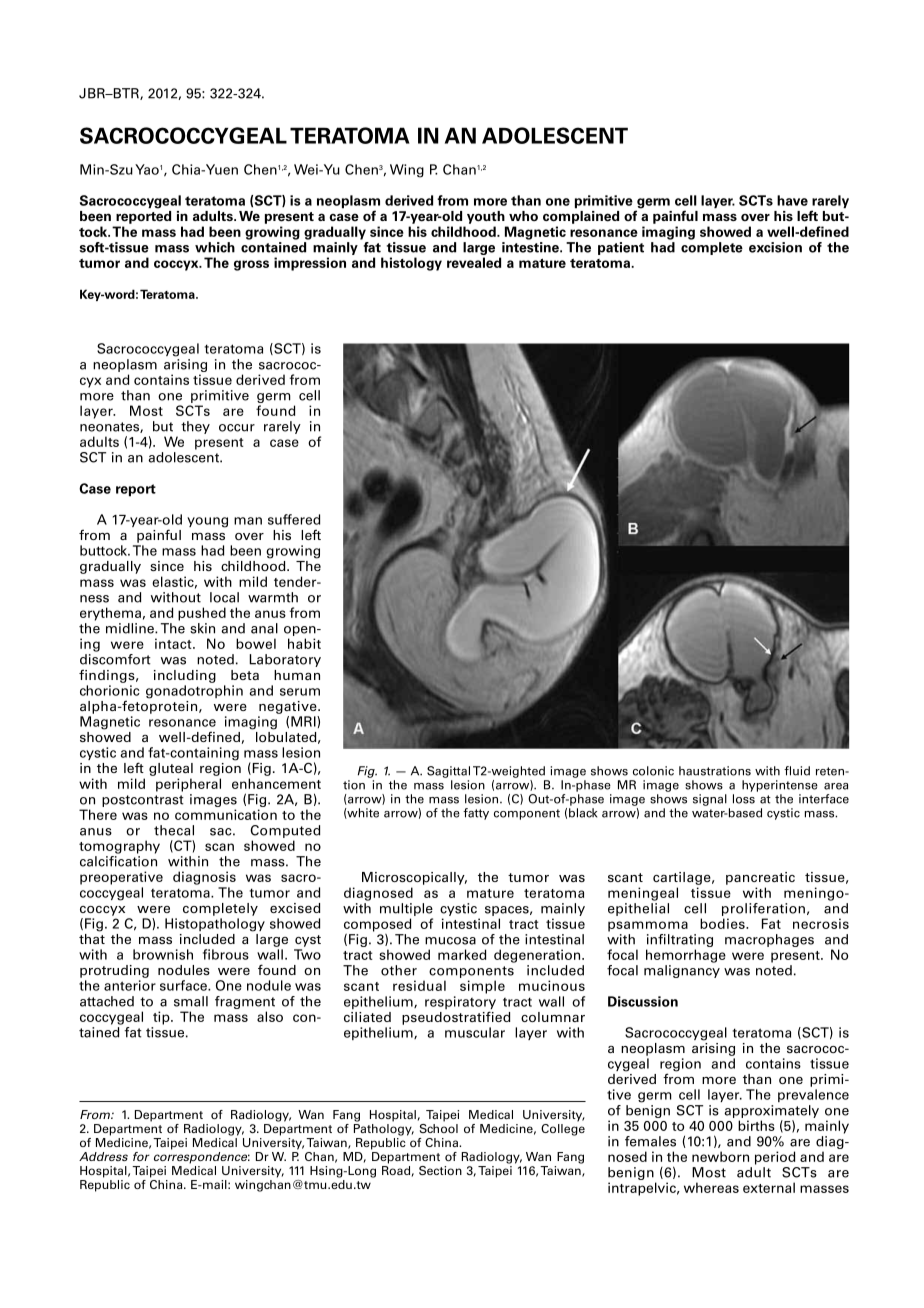 The image size is (924, 1308). What do you see at coordinates (760, 878) in the image?
I see `pancreatic` at bounding box center [760, 878].
